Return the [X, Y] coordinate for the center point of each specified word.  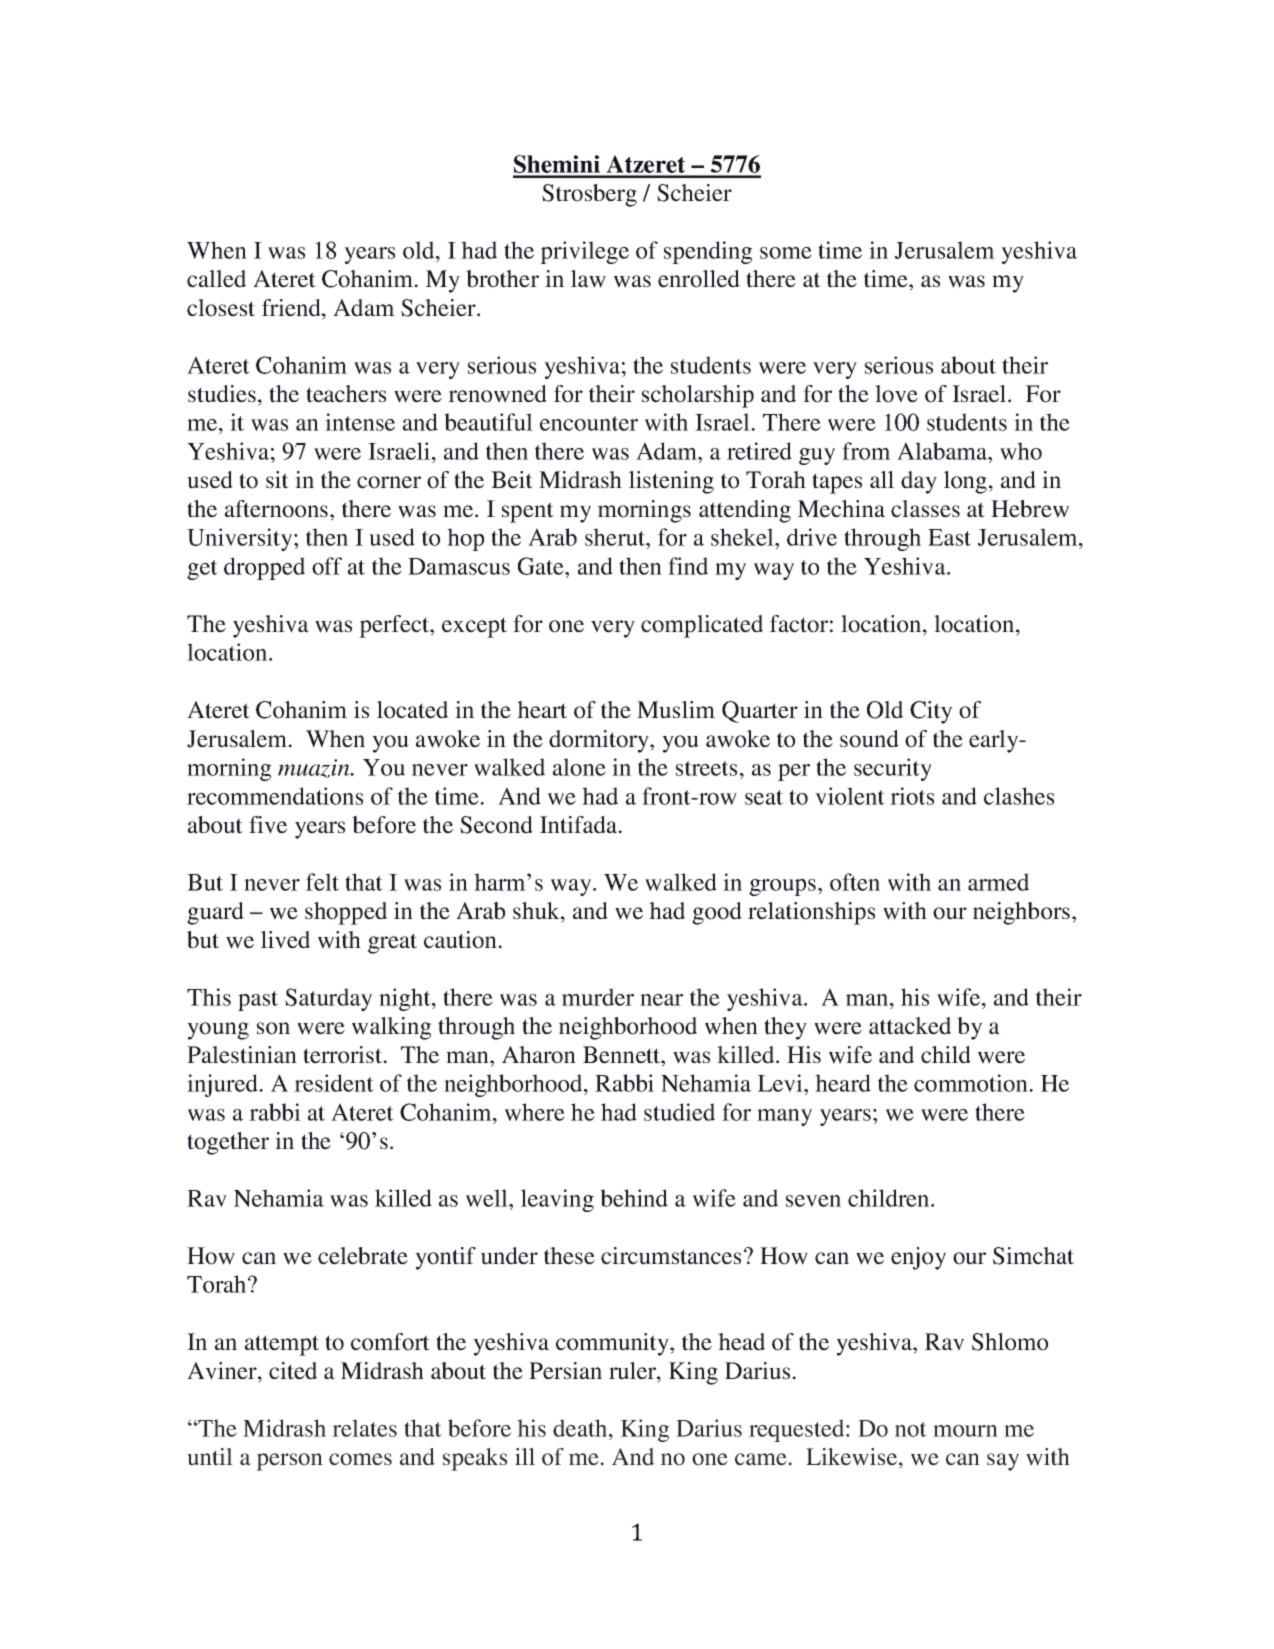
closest [221, 308]
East [949, 537]
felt [322, 882]
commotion [972, 1083]
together [228, 1143]
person [289, 1462]
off [327, 566]
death [581, 1428]
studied [679, 1112]
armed [998, 882]
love [896, 394]
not [911, 1429]
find [688, 566]
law [588, 279]
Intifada [580, 825]
